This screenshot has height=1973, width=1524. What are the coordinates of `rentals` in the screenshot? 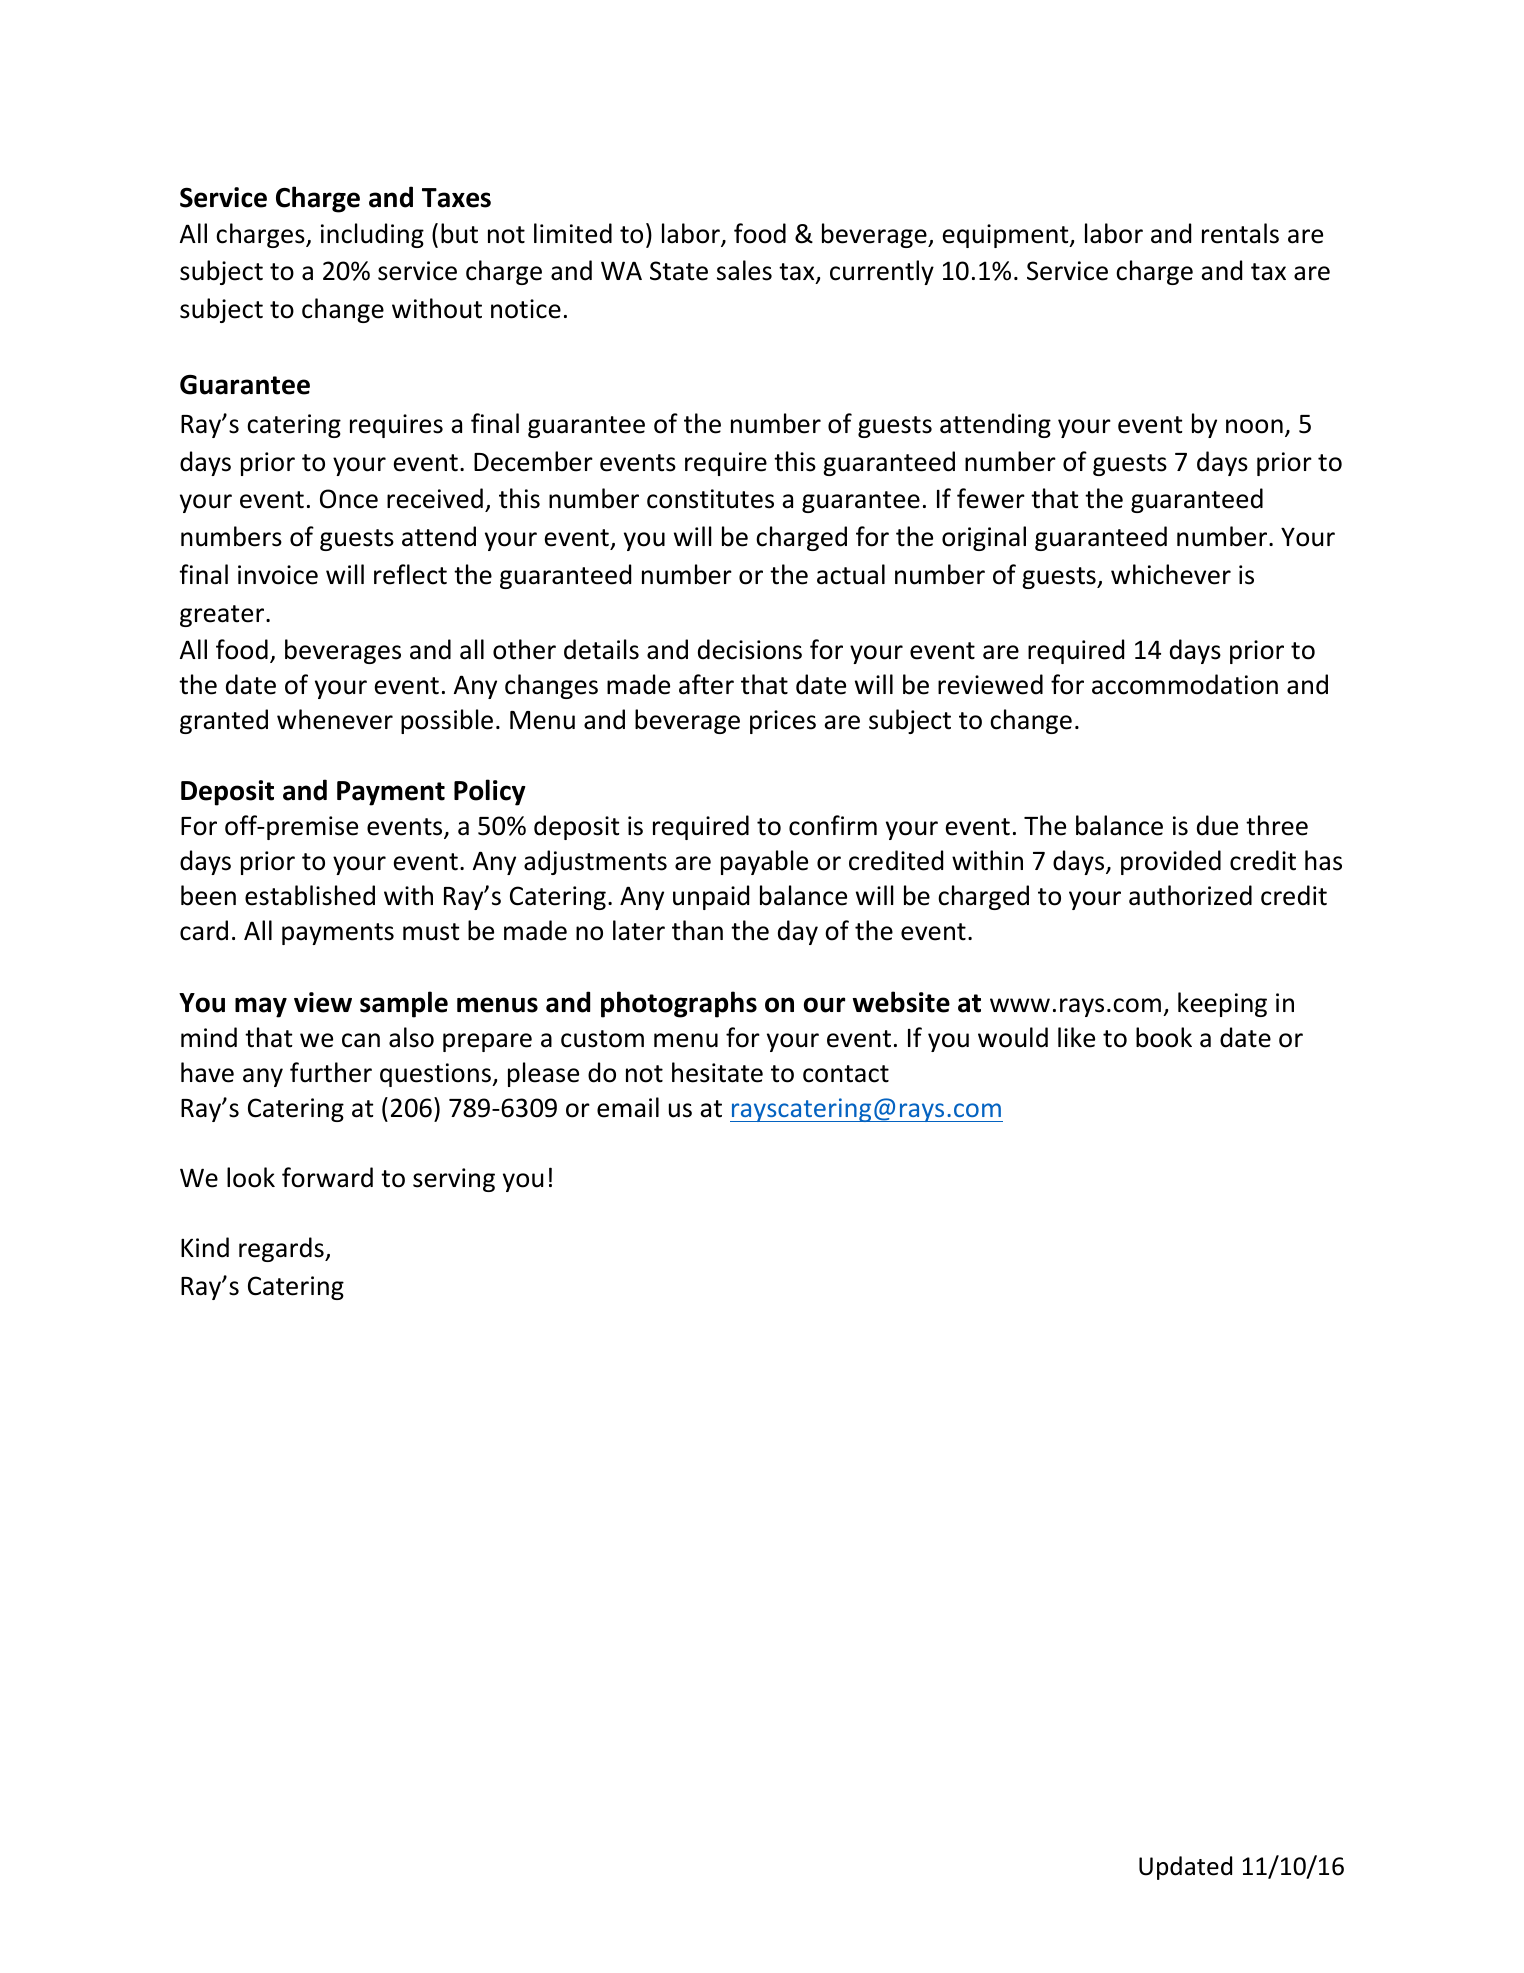 It's located at (1240, 233).
